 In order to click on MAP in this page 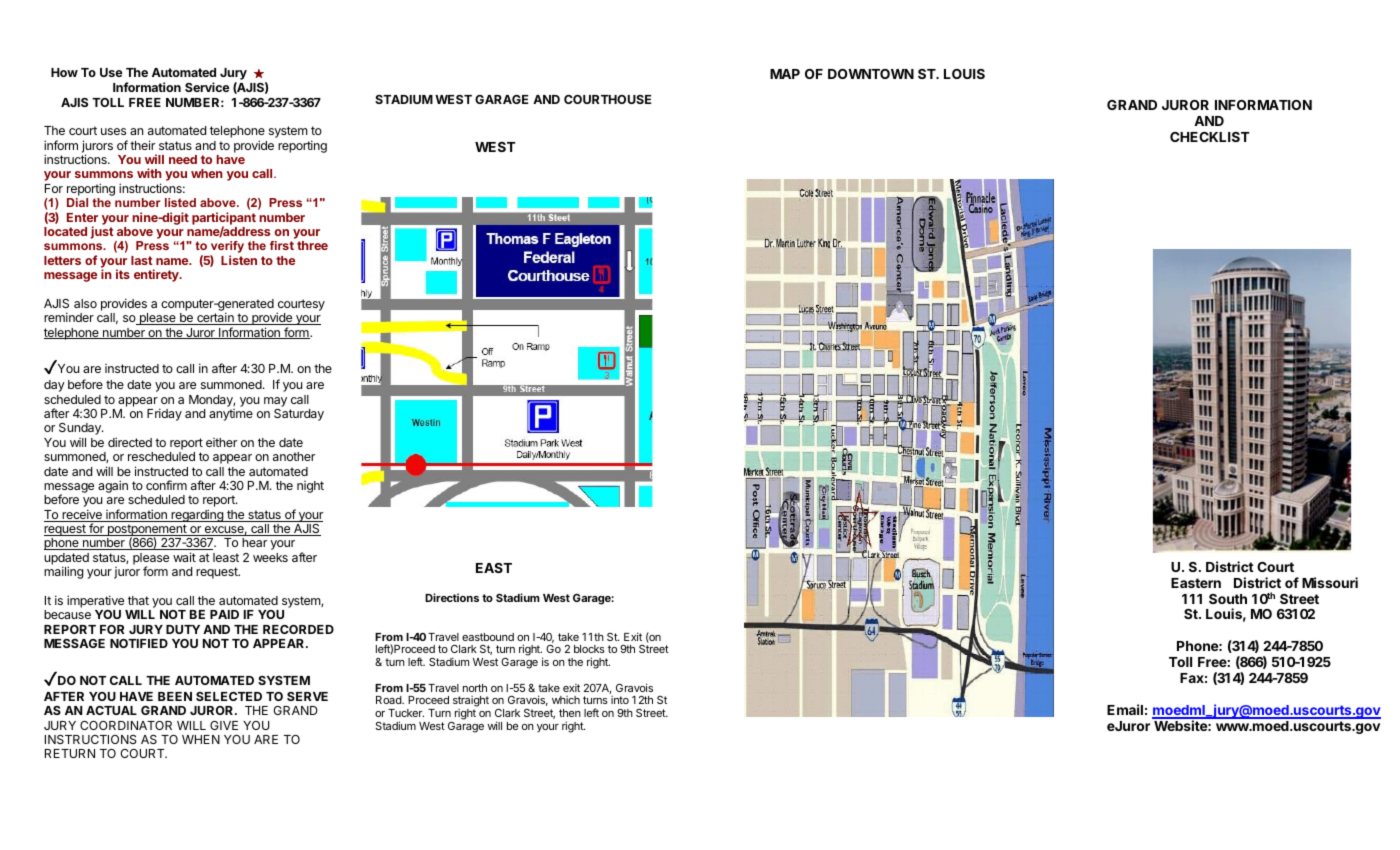, I will do `click(785, 74)`.
